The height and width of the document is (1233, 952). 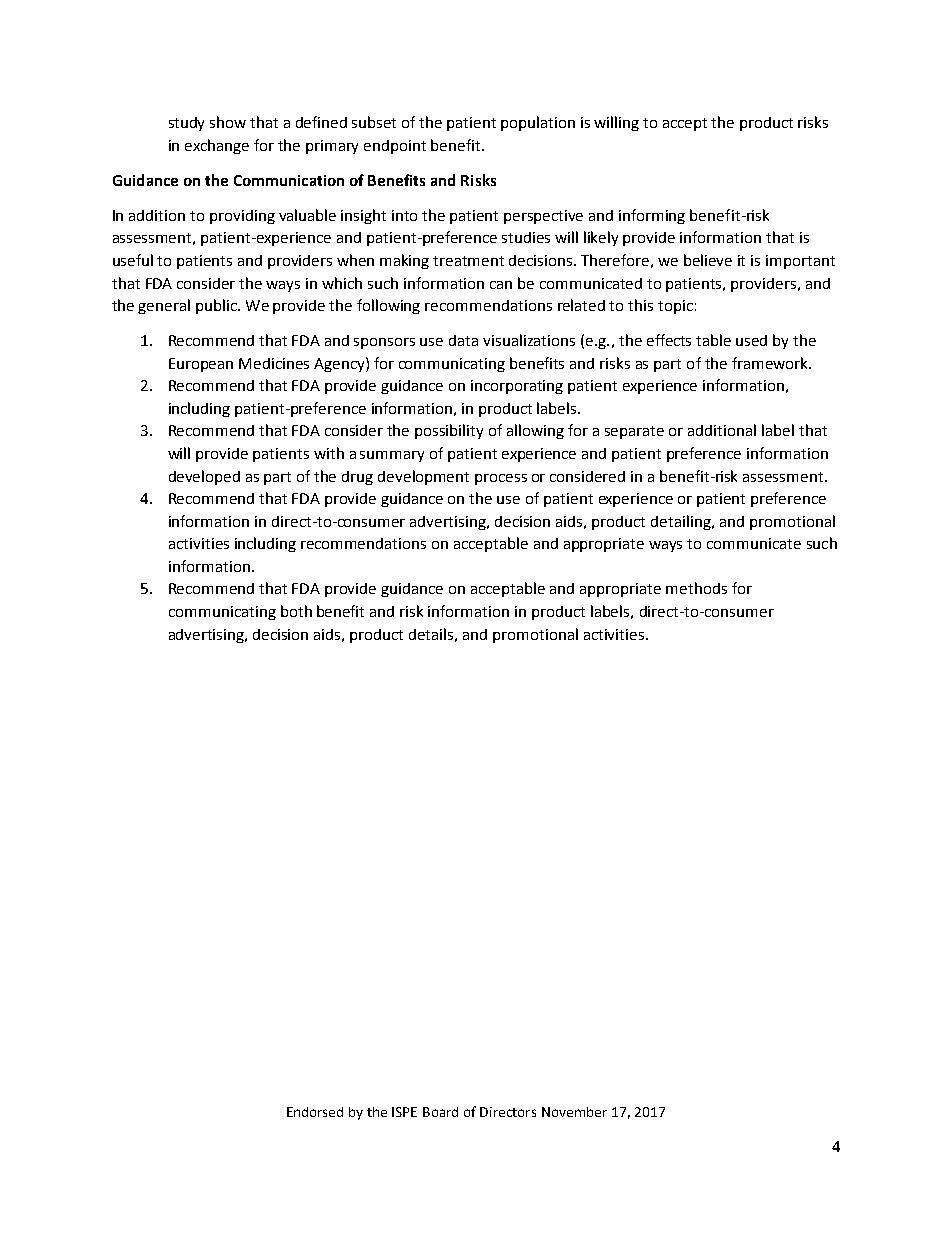 What do you see at coordinates (395, 147) in the document?
I see `endpoint` at bounding box center [395, 147].
